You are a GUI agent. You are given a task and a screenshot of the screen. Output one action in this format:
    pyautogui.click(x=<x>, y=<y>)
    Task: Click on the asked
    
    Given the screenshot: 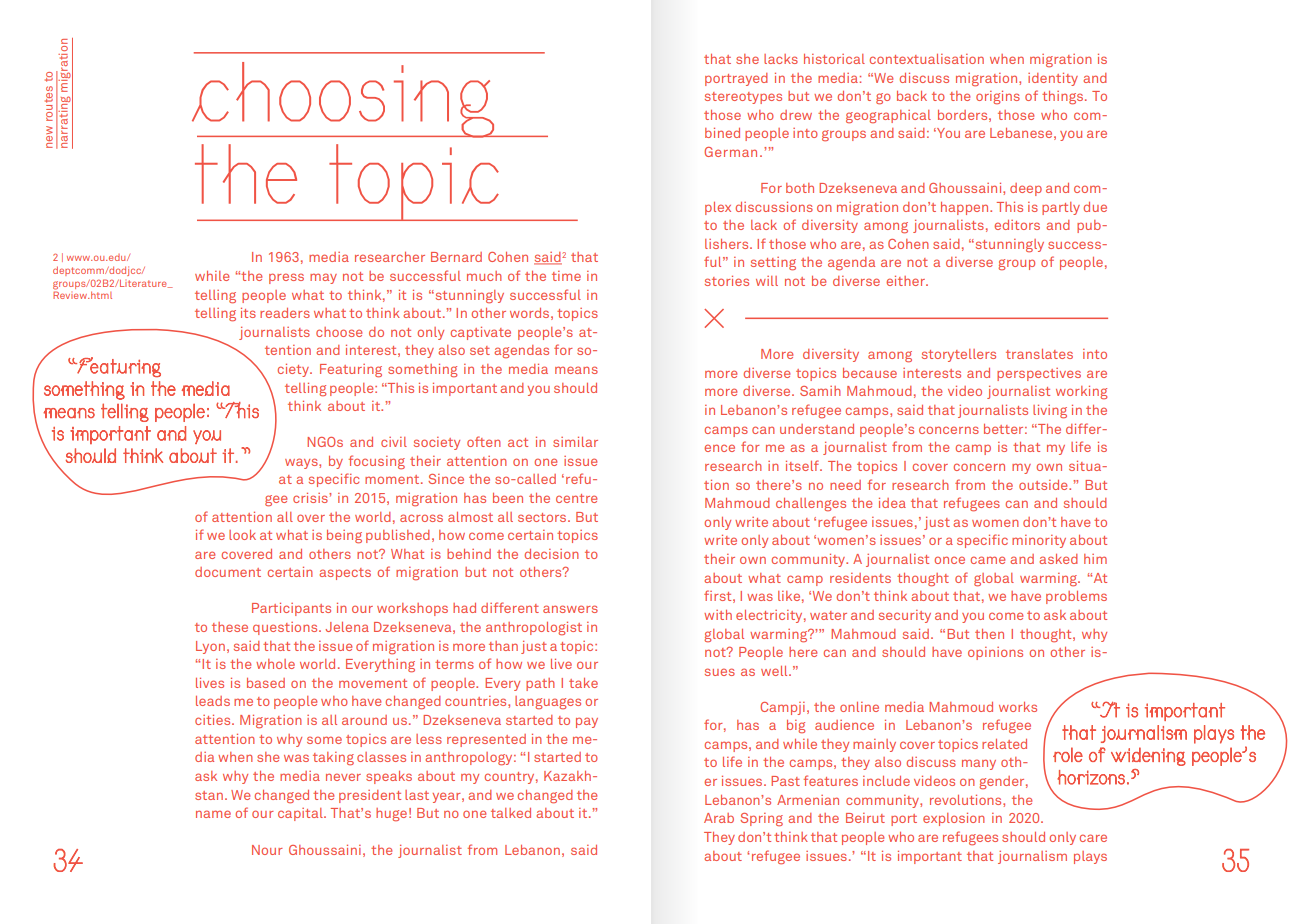 What is the action you would take?
    pyautogui.click(x=1058, y=559)
